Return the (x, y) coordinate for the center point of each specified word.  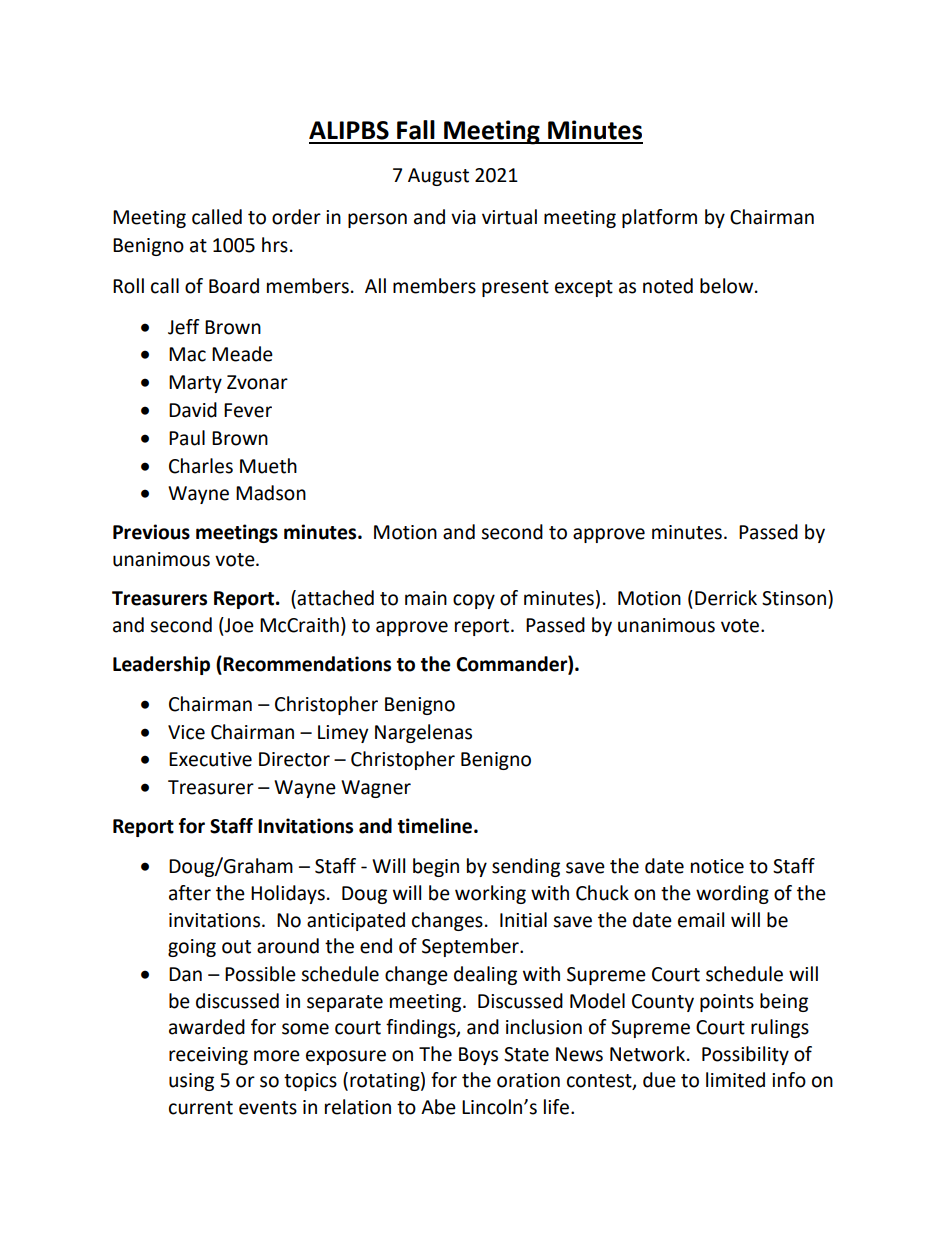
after (190, 893)
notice (717, 866)
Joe (238, 625)
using (191, 1082)
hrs (275, 245)
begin (436, 867)
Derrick (726, 598)
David (193, 410)
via (463, 217)
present (515, 288)
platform (659, 218)
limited (735, 1080)
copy (474, 601)
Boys (478, 1056)
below (728, 286)
